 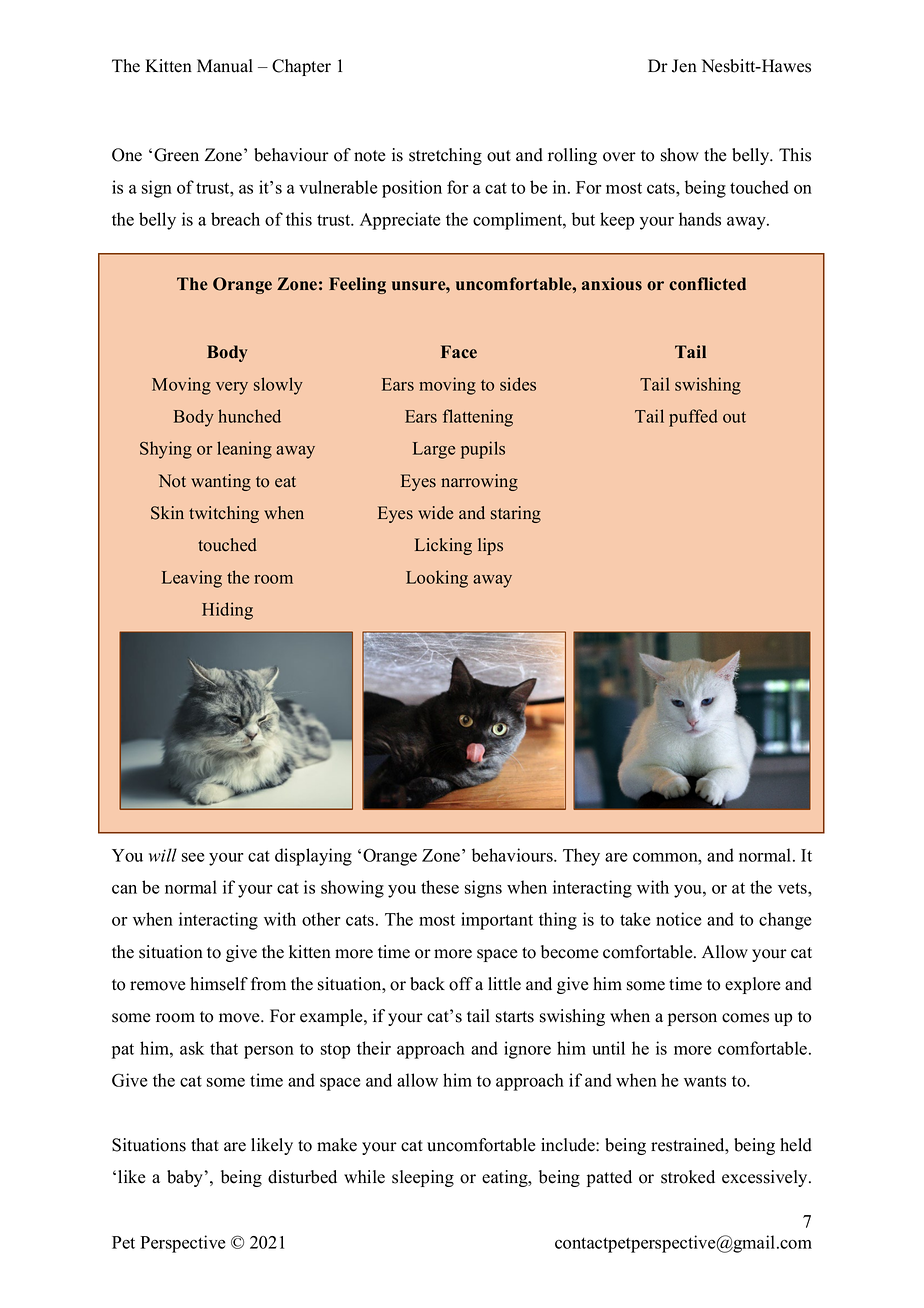 I want to click on stretching, so click(x=445, y=156).
